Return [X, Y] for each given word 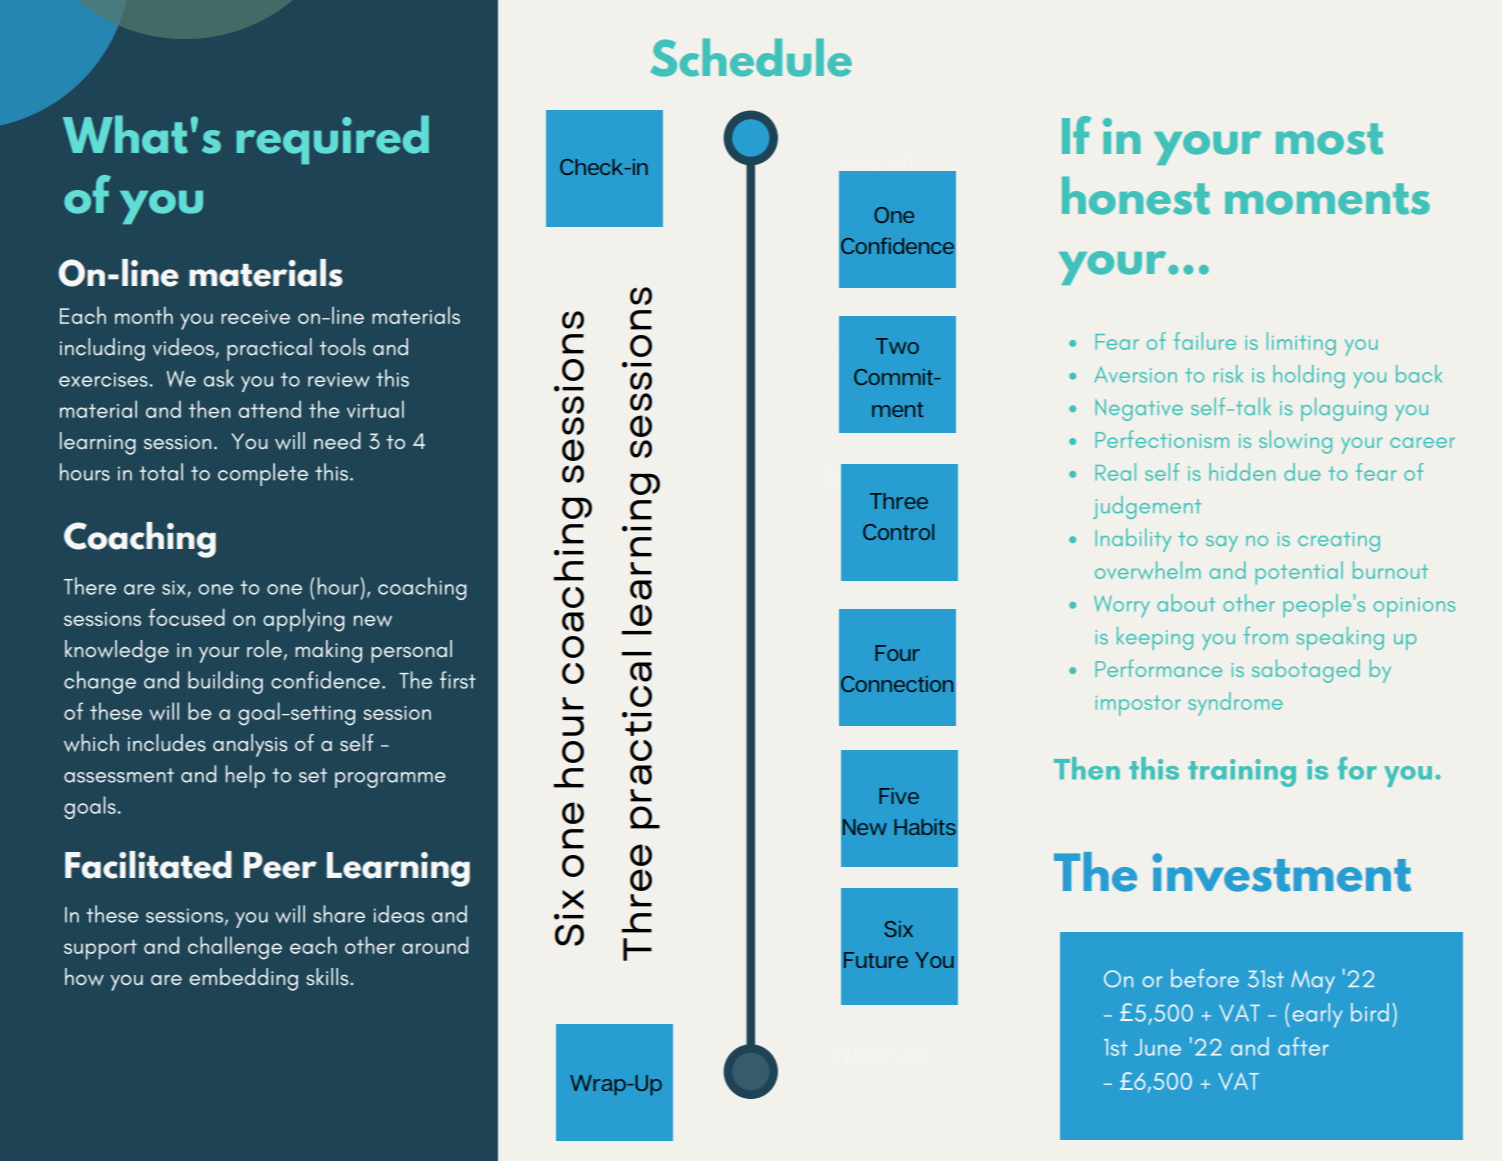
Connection [897, 684]
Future [876, 960]
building [225, 682]
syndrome [1235, 704]
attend [270, 409]
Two [897, 346]
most [1329, 139]
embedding [243, 979]
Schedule [751, 57]
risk [1228, 374]
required [332, 139]
